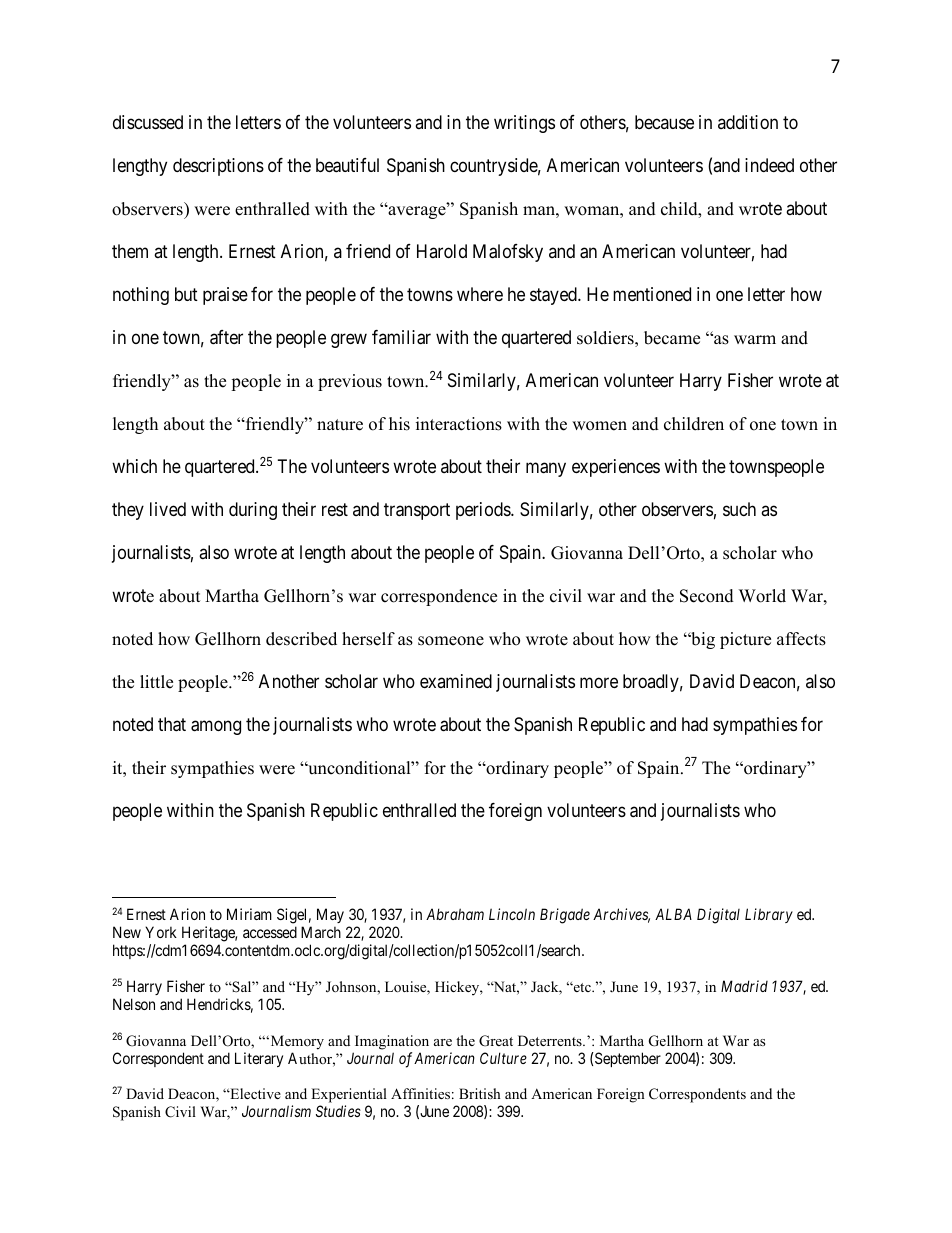 This image has height=1233, width=952. What do you see at coordinates (744, 986) in the image?
I see `Madrid` at bounding box center [744, 986].
